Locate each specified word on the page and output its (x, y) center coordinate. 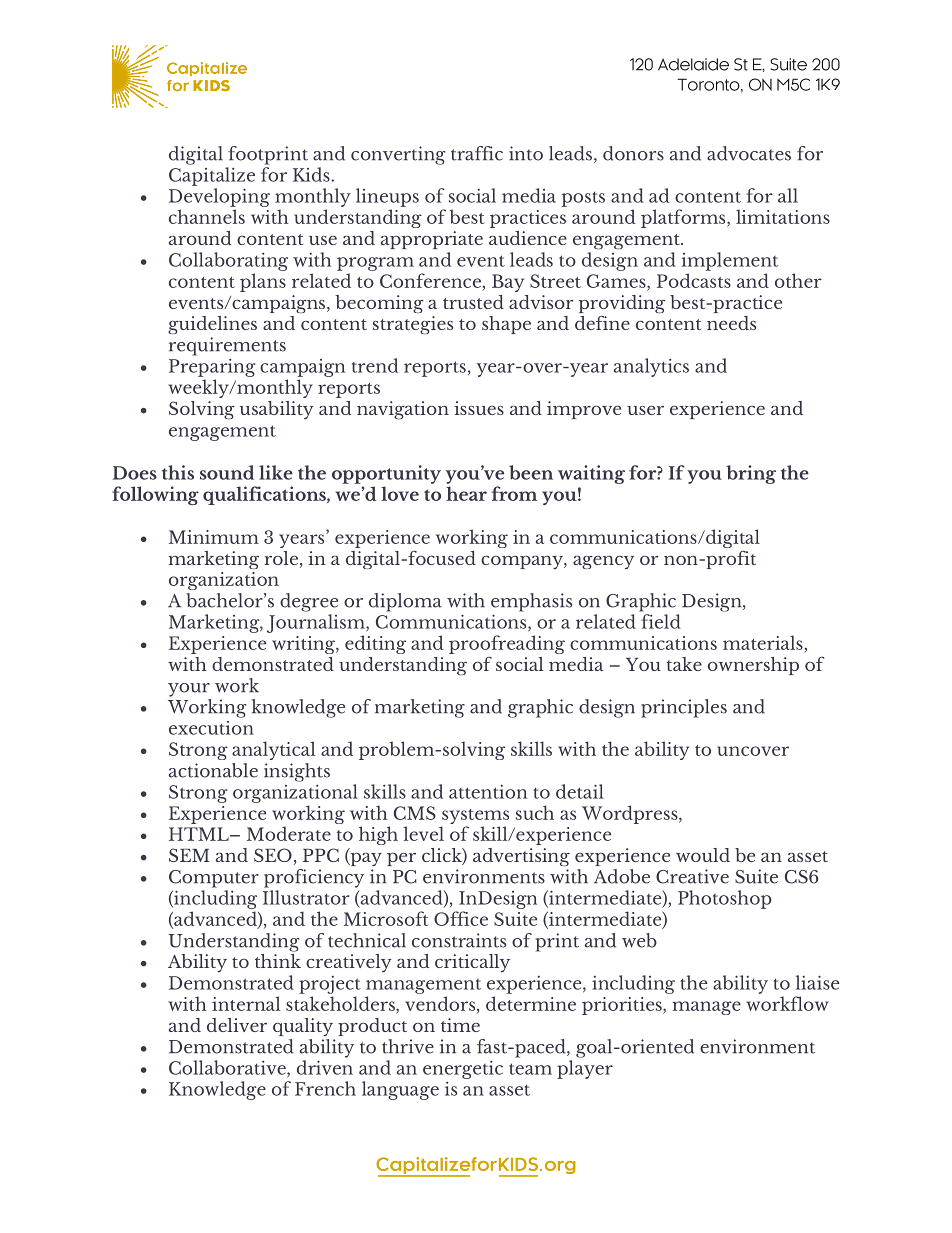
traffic (477, 153)
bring (751, 474)
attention (488, 792)
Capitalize (212, 176)
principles (684, 708)
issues (479, 408)
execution (211, 728)
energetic (463, 1070)
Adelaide (693, 64)
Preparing (212, 368)
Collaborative (228, 1068)
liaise (817, 982)
